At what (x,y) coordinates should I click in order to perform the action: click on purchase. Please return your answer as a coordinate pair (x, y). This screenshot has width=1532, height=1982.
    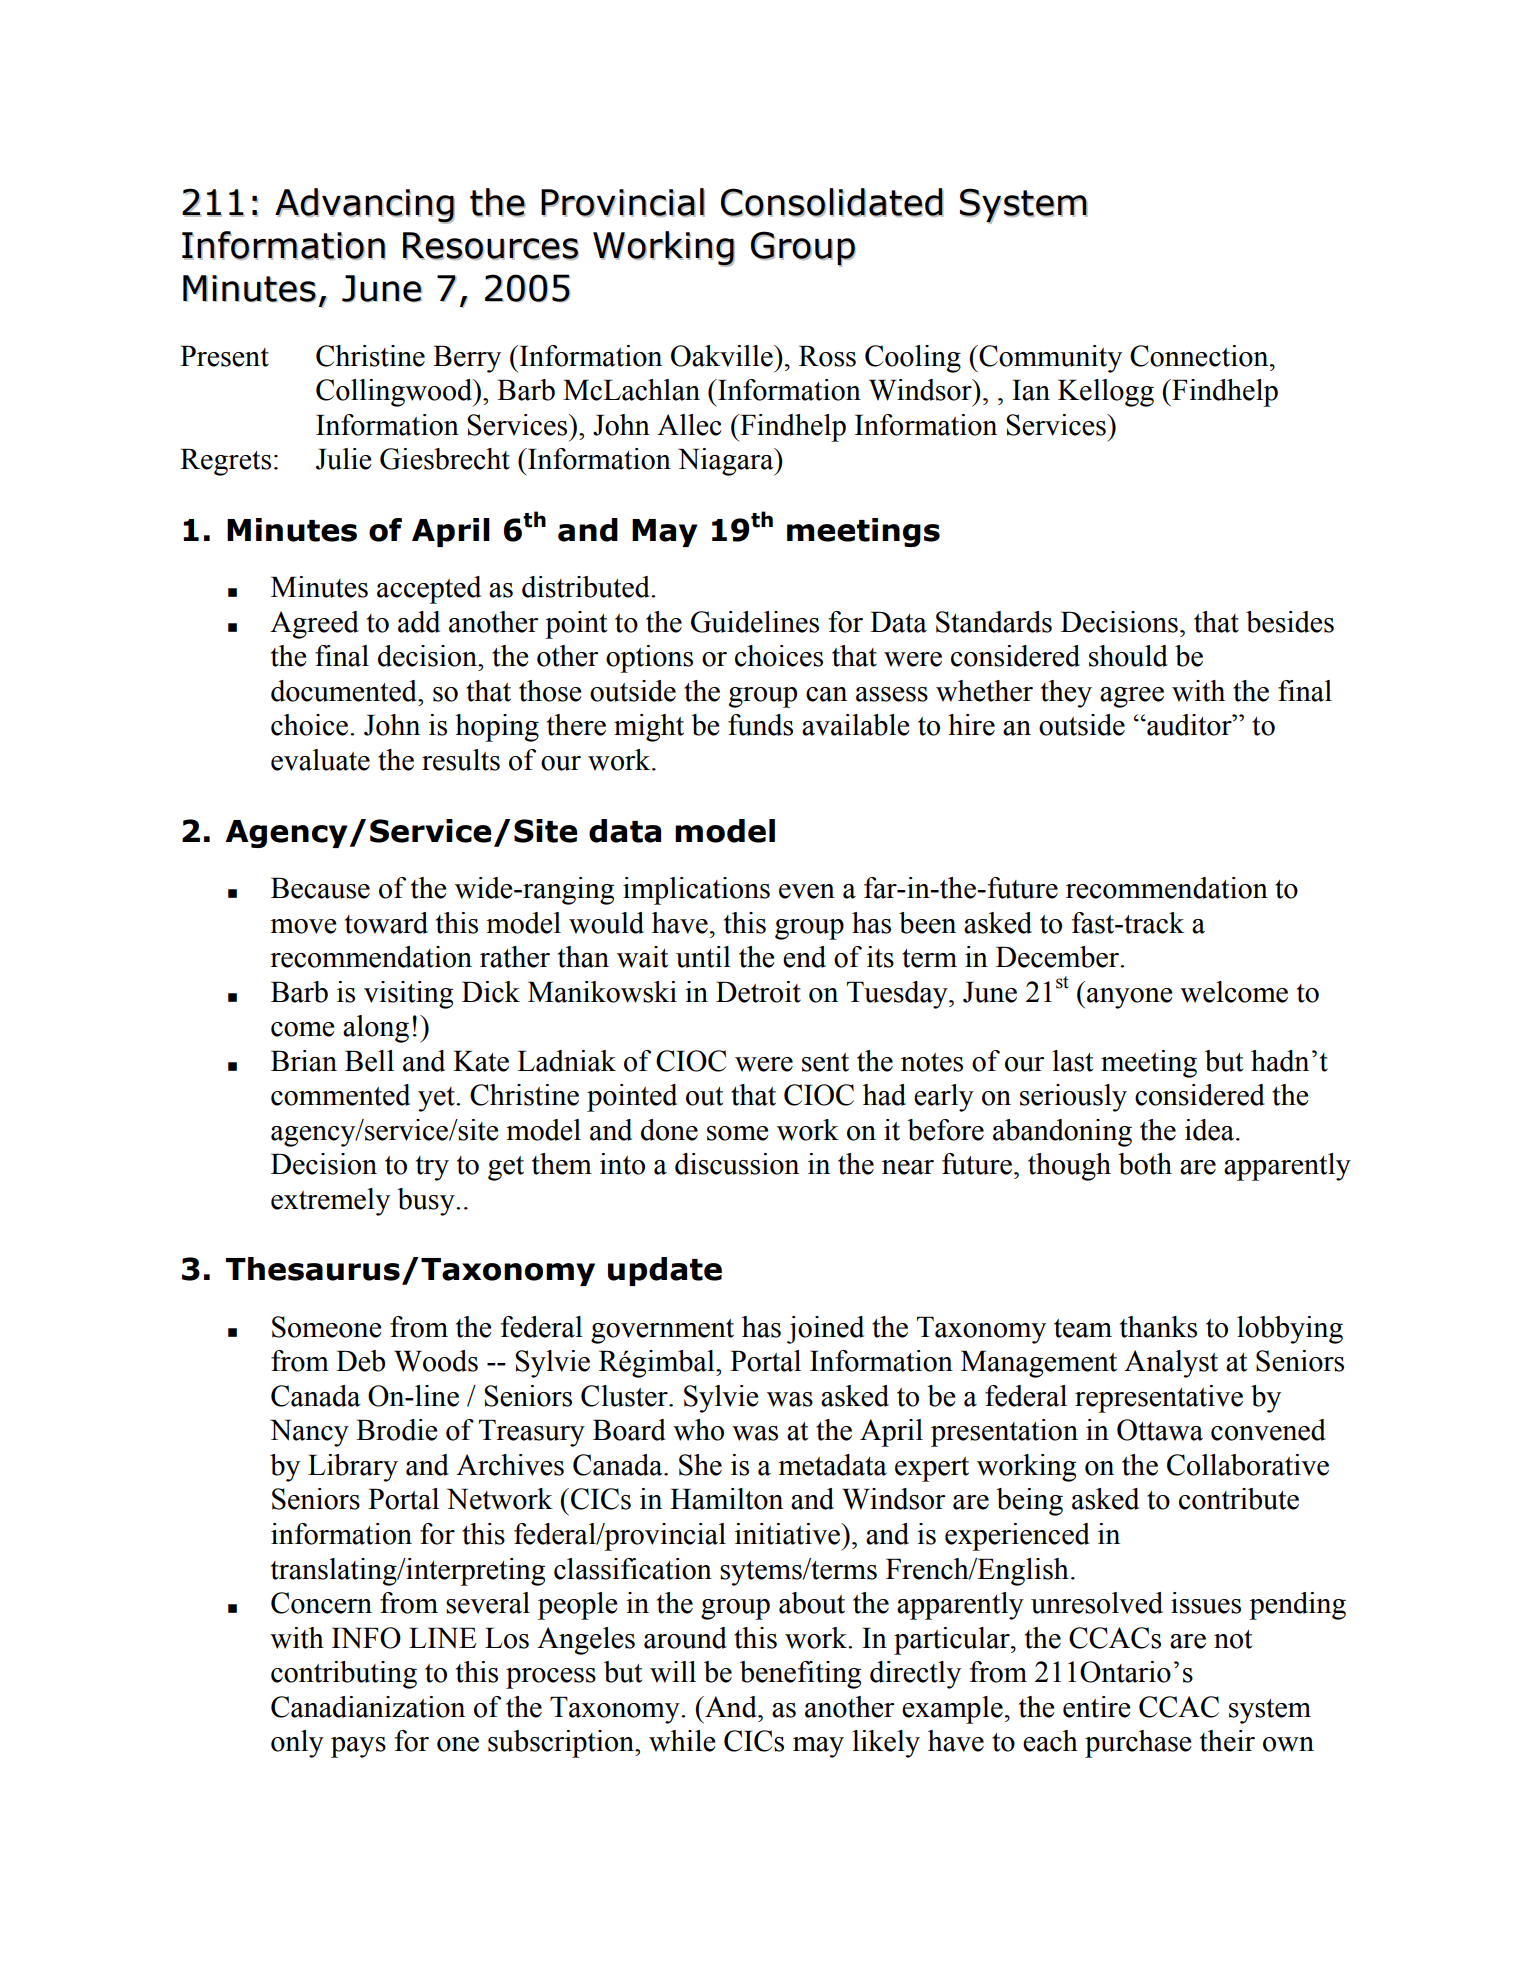
    Looking at the image, I should click on (1138, 1744).
